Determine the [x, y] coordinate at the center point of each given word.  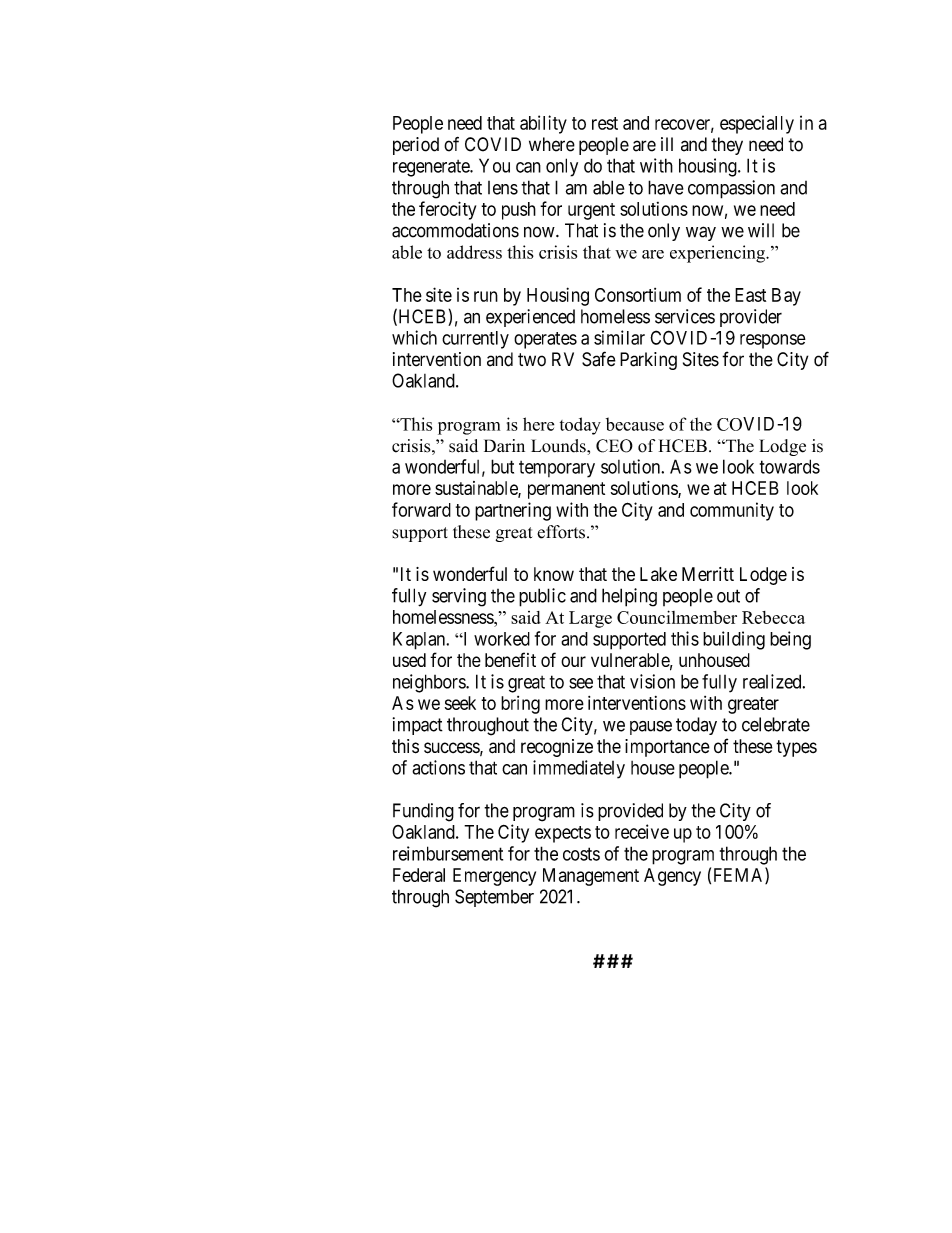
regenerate [432, 168]
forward [421, 509]
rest [605, 123]
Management [591, 877]
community [732, 511]
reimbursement [448, 853]
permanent [566, 490]
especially [757, 124]
